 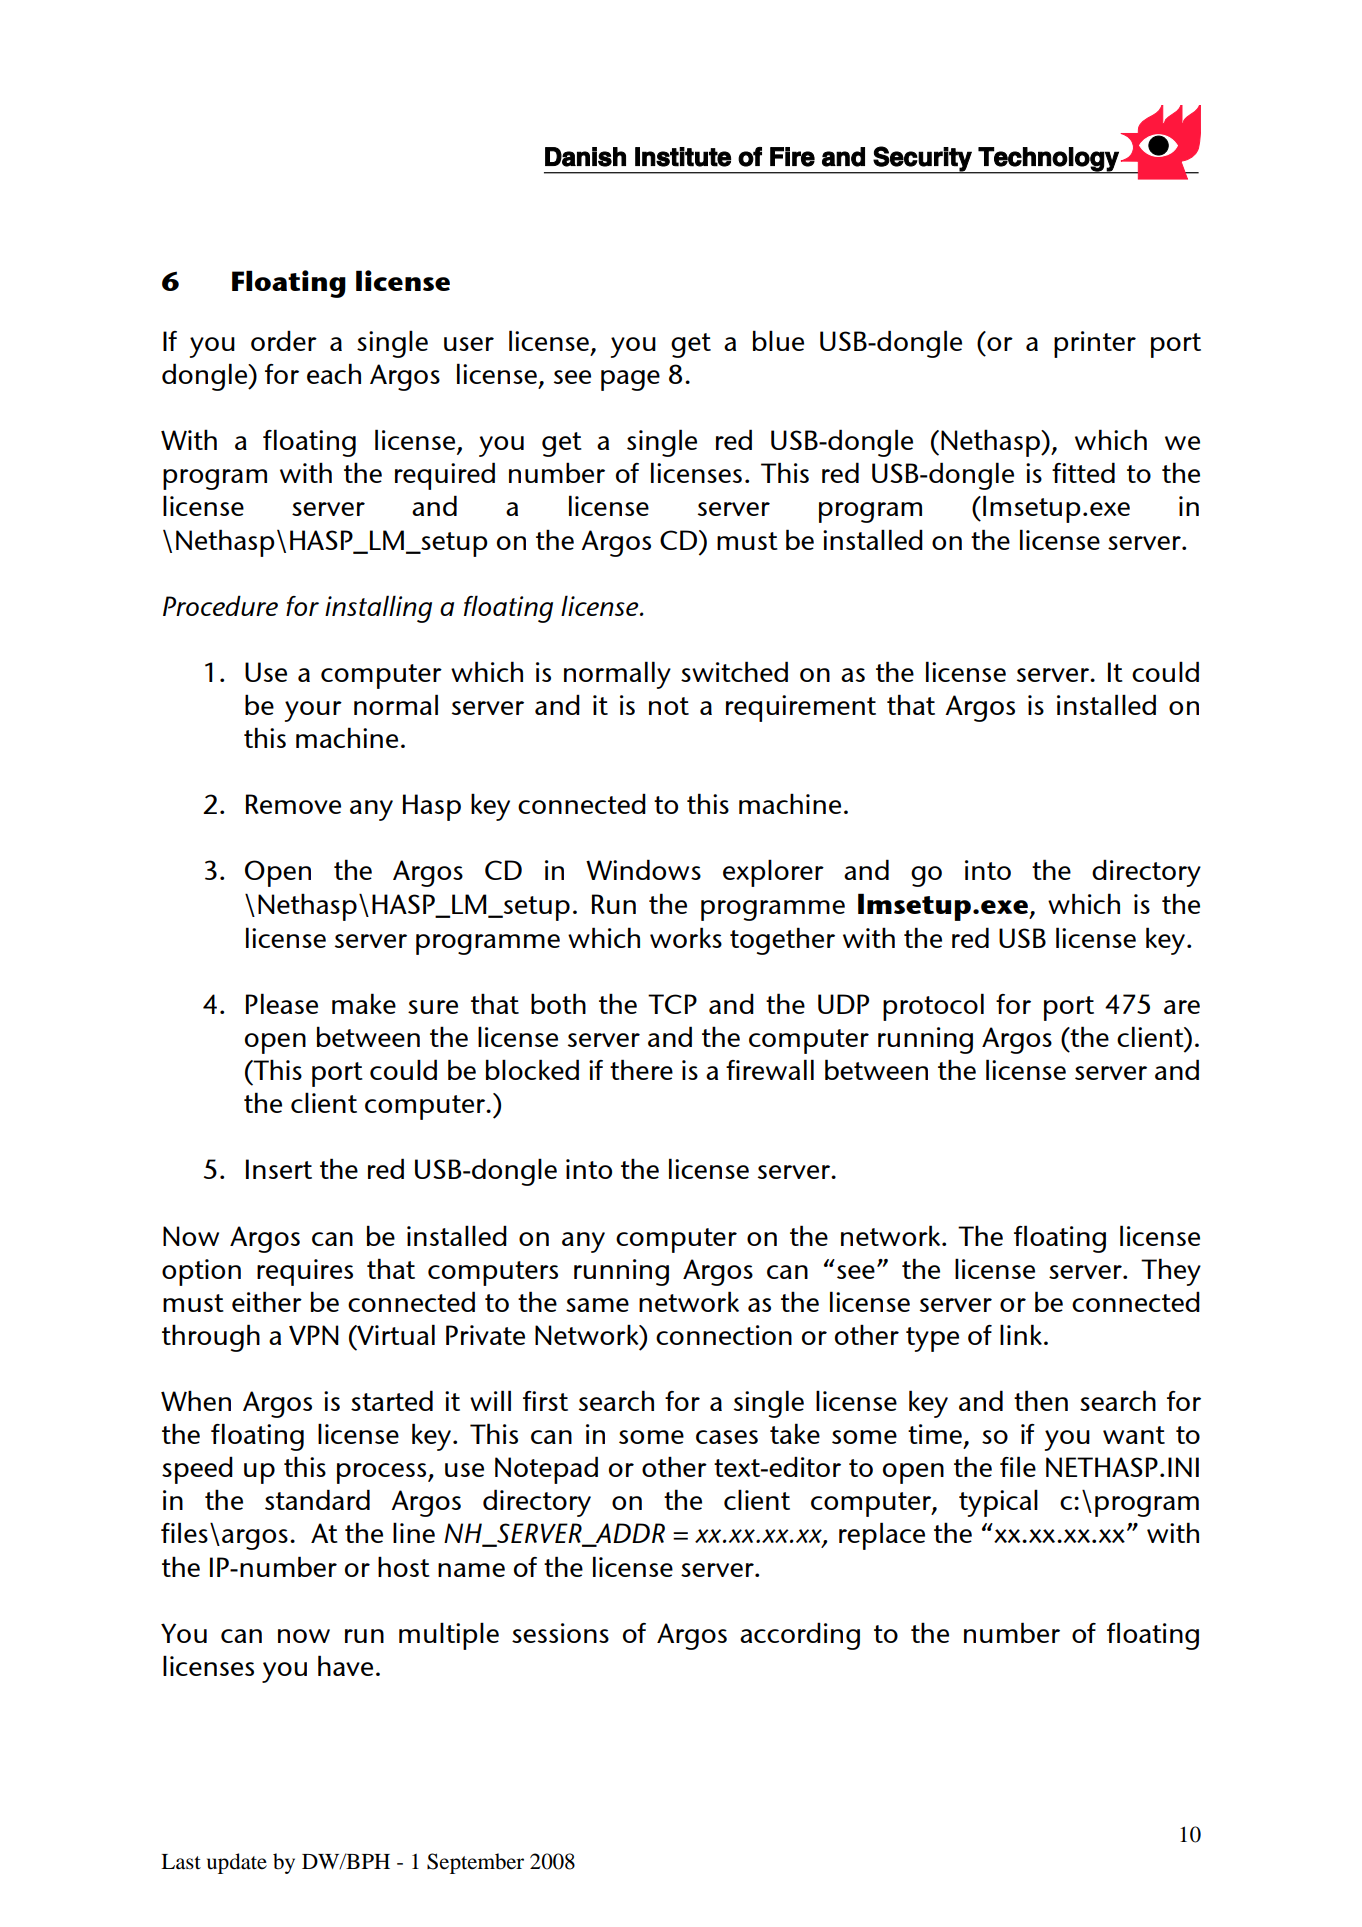 I want to click on switched, so click(x=734, y=671).
